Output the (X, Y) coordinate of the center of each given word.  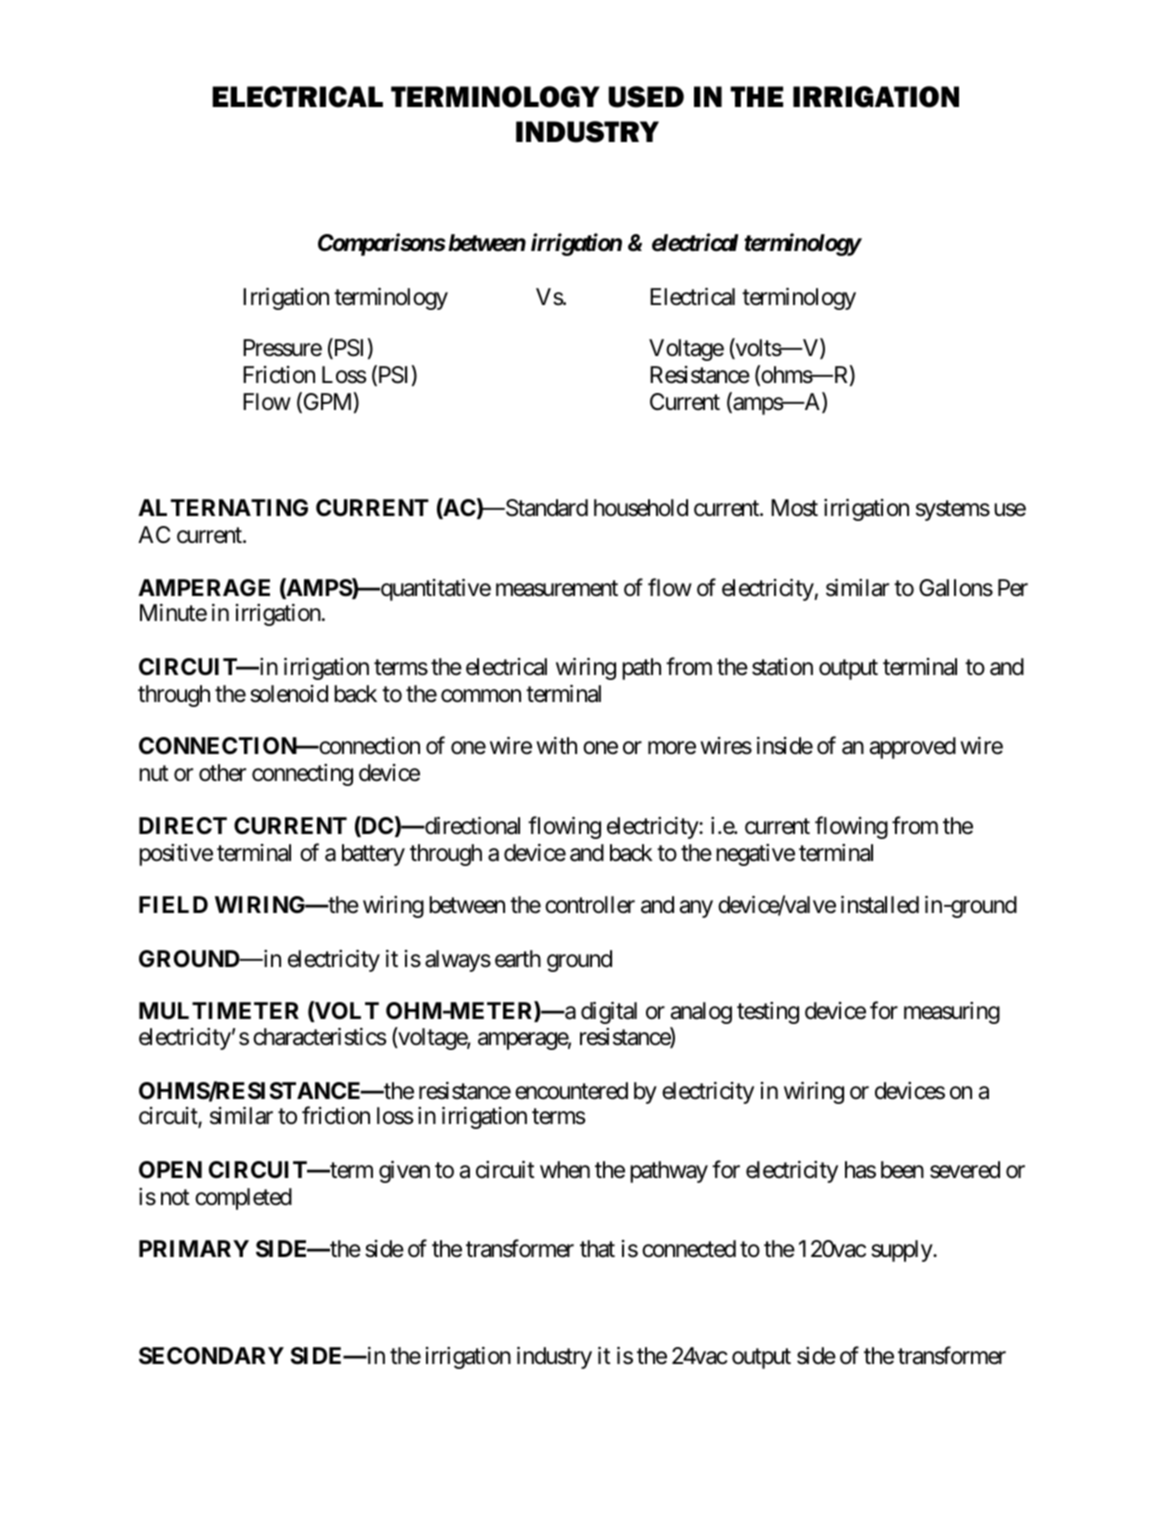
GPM (326, 403)
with (556, 745)
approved (913, 748)
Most (794, 508)
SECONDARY (211, 1356)
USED (646, 97)
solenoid (289, 694)
